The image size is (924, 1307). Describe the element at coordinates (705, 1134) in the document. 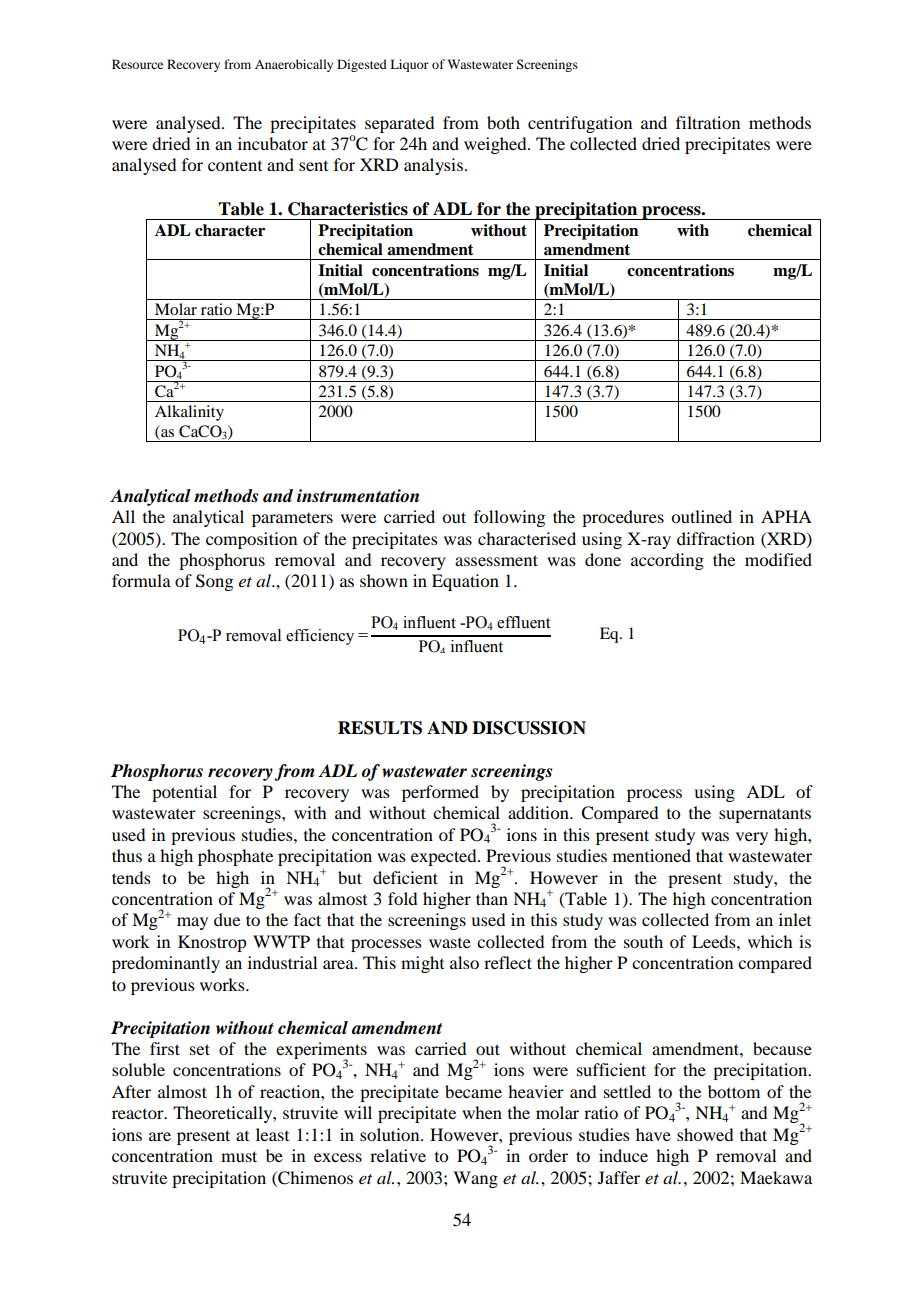

I see `showed` at that location.
